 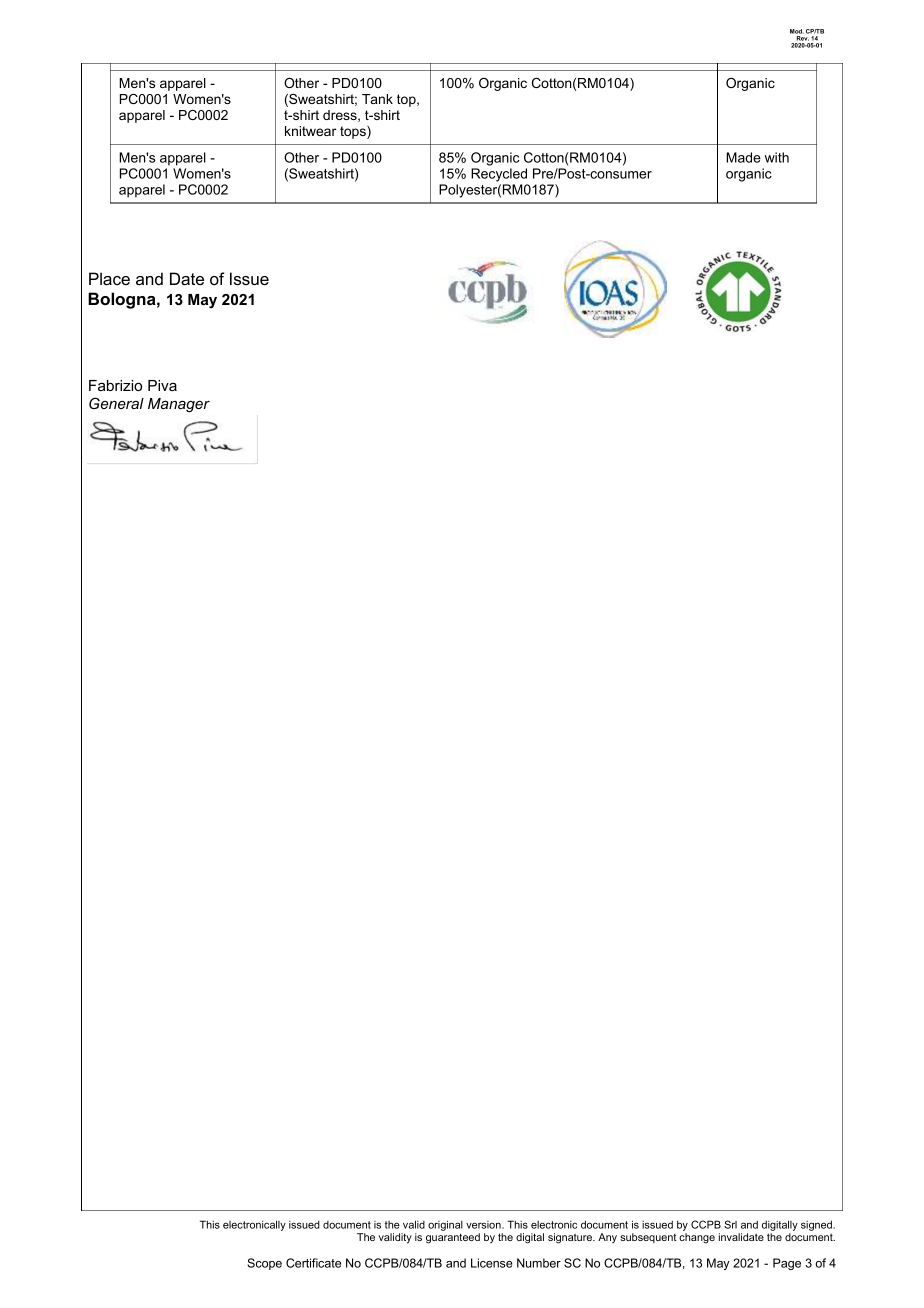 What do you see at coordinates (499, 175) in the screenshot?
I see `Recycled` at bounding box center [499, 175].
